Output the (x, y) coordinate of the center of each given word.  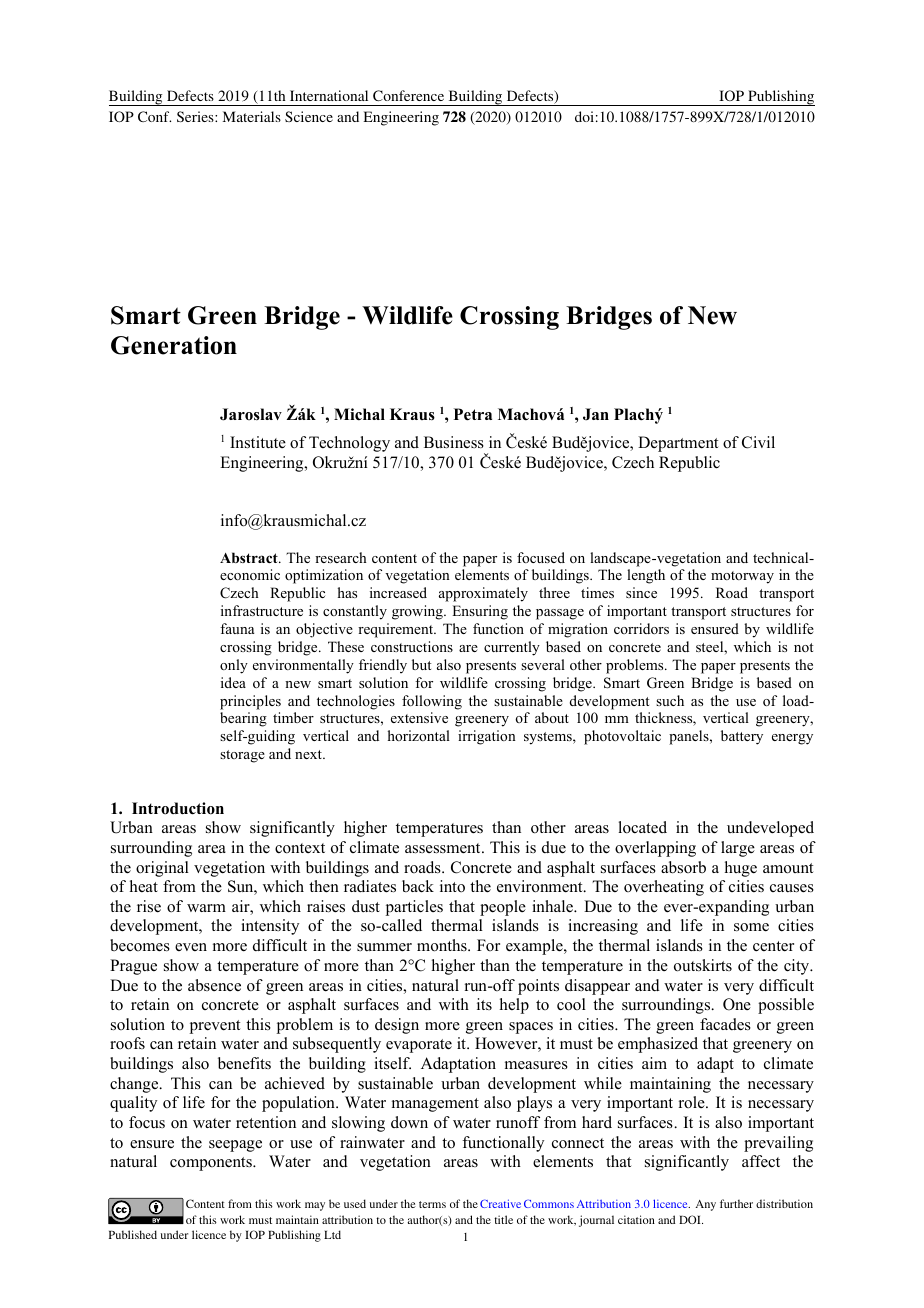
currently (512, 648)
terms (432, 1204)
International (329, 95)
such (670, 700)
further (736, 1203)
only (234, 666)
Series (196, 116)
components (212, 1164)
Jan (596, 414)
